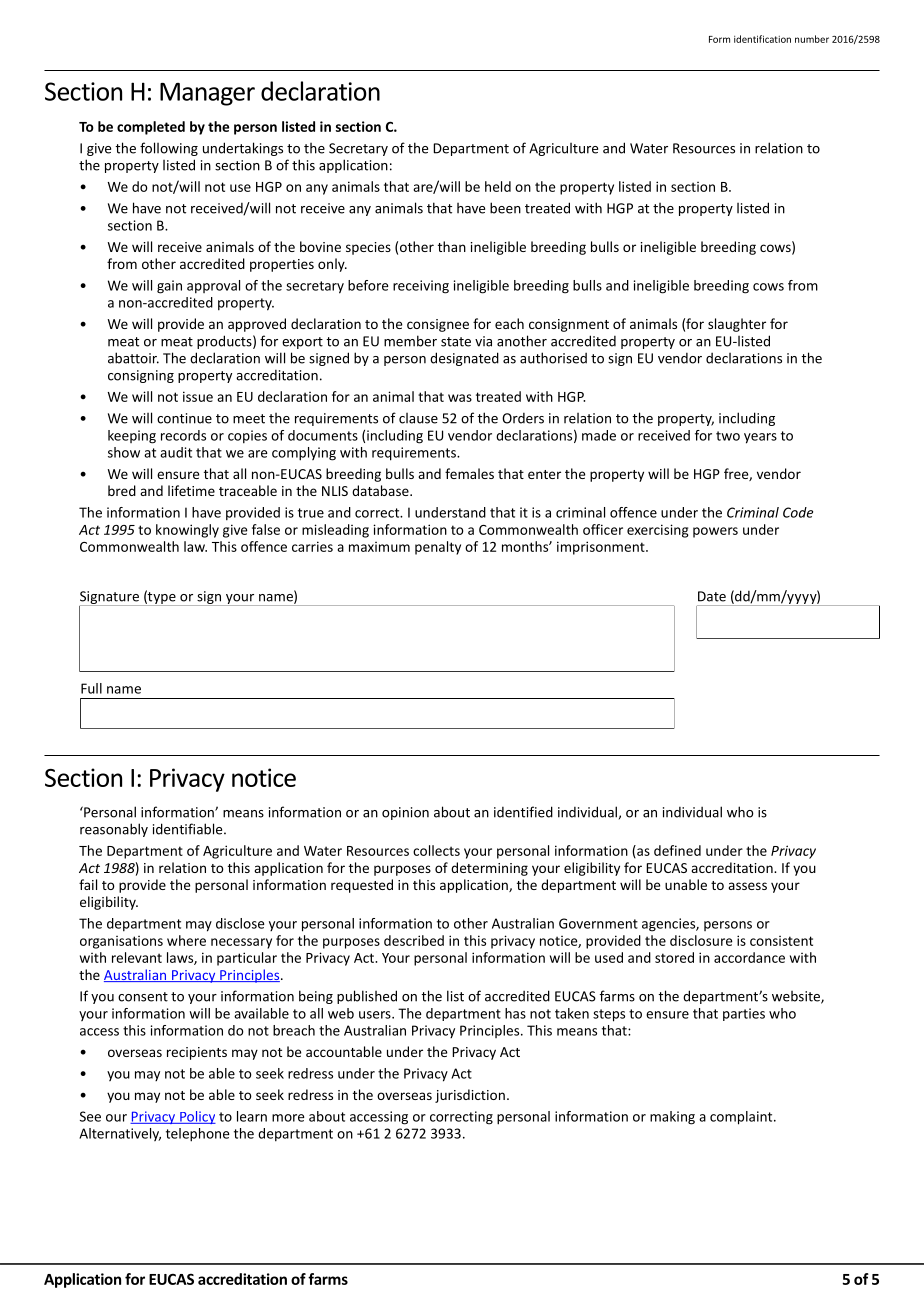 The width and height of the page is (924, 1308). I want to click on Manager, so click(207, 94).
